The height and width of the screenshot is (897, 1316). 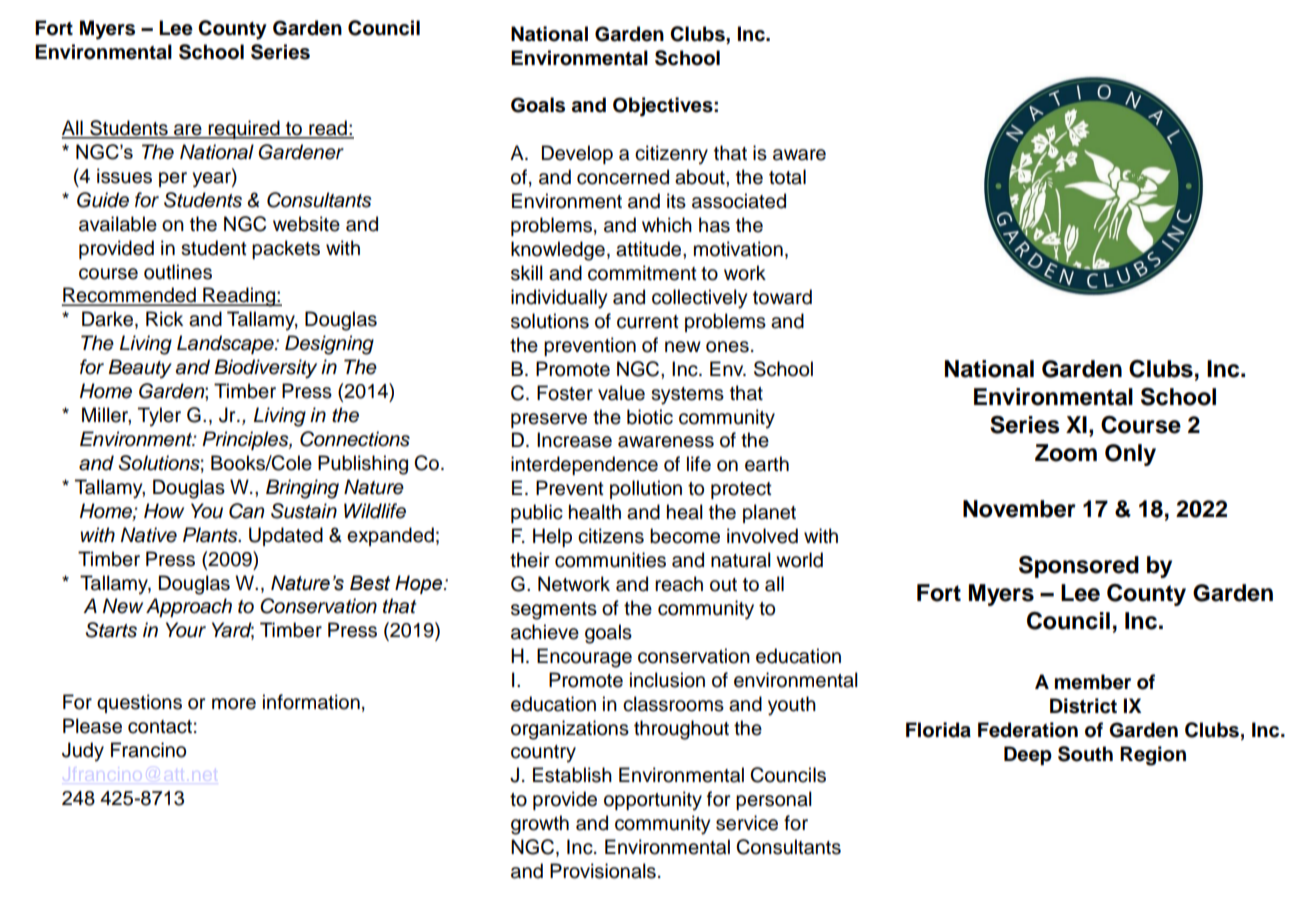 What do you see at coordinates (302, 489) in the screenshot?
I see `Bringing` at bounding box center [302, 489].
